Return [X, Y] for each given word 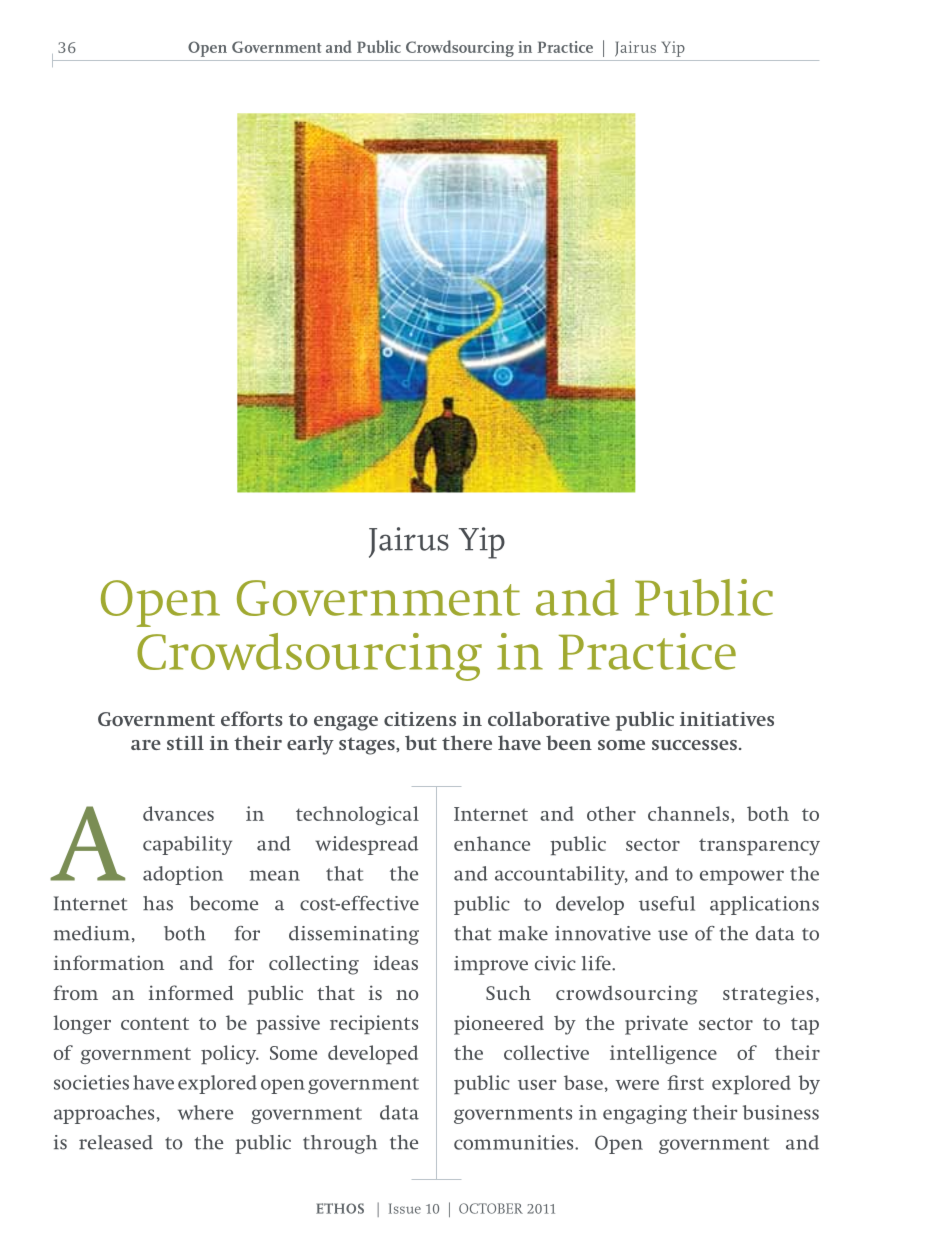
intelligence [663, 1054]
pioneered [499, 1025]
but [421, 742]
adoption [183, 875]
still [185, 742]
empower [742, 877]
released [116, 1142]
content [155, 1023]
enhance [492, 843]
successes [694, 745]
